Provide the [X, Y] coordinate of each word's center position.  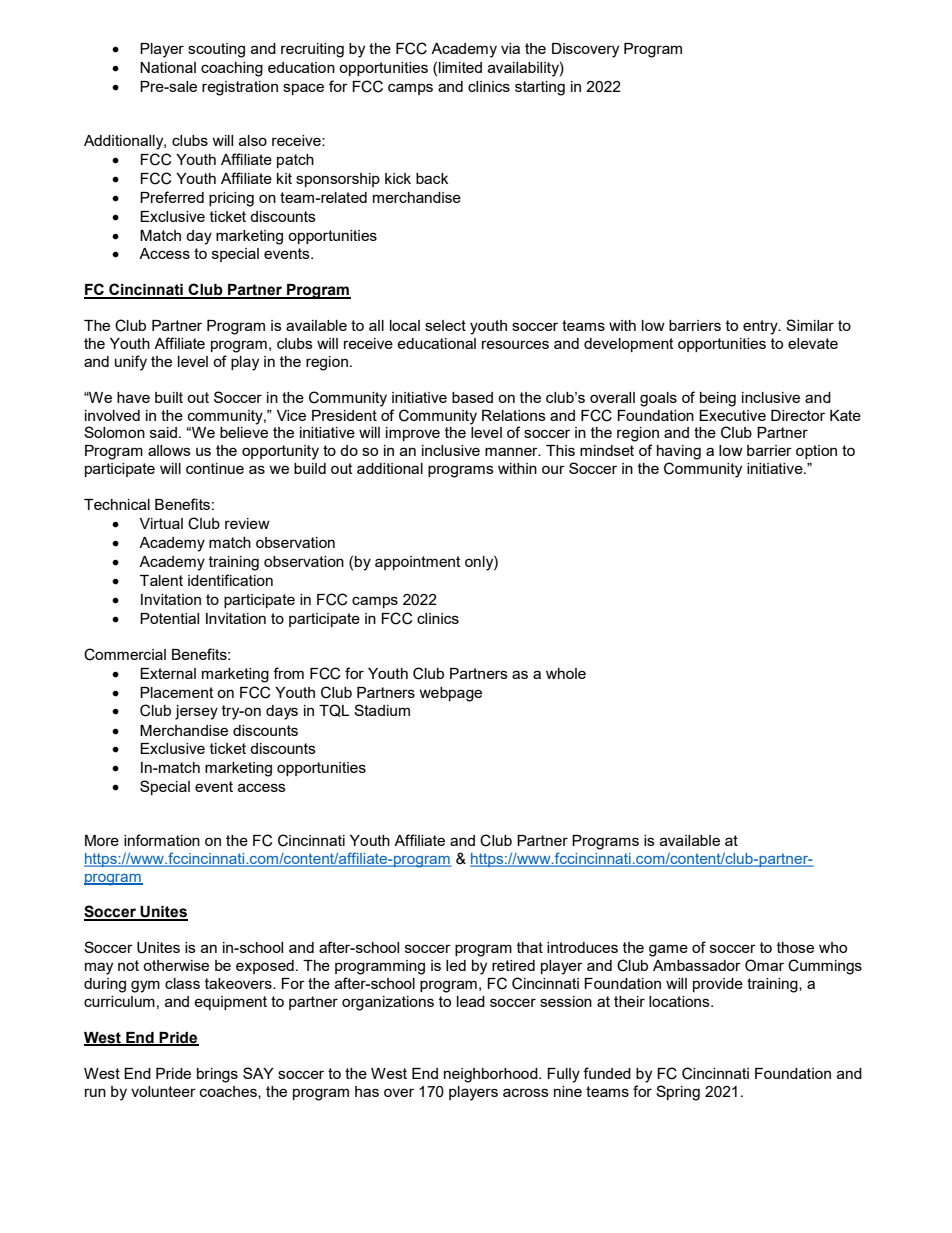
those [795, 947]
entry [761, 327]
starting [540, 88]
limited [460, 67]
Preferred [172, 197]
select [445, 325]
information [162, 840]
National [168, 67]
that [530, 947]
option [816, 452]
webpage [450, 694]
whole [566, 673]
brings [217, 1075]
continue [215, 468]
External [168, 673]
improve [413, 434]
